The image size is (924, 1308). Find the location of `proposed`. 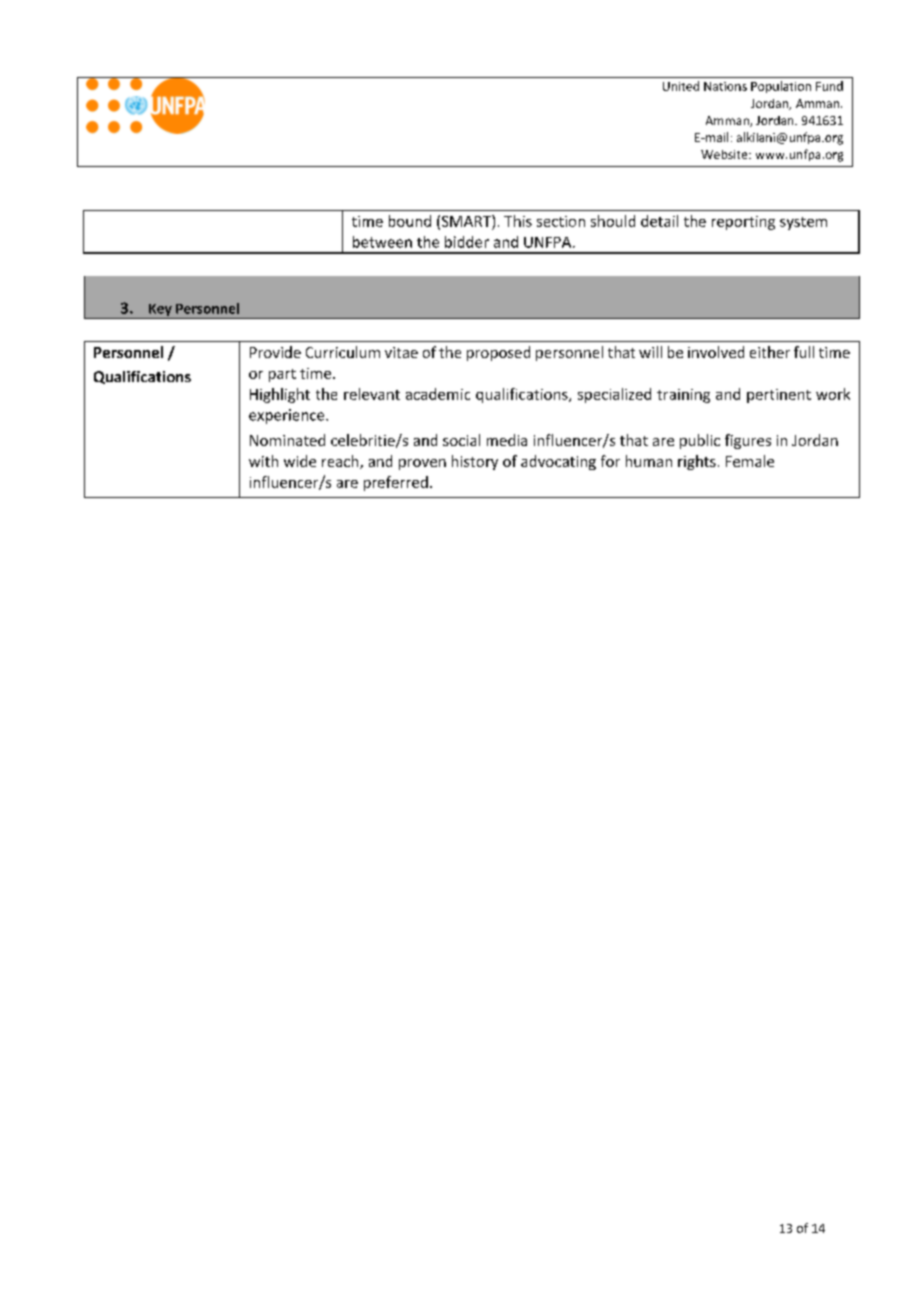

proposed is located at coordinates (498, 353).
